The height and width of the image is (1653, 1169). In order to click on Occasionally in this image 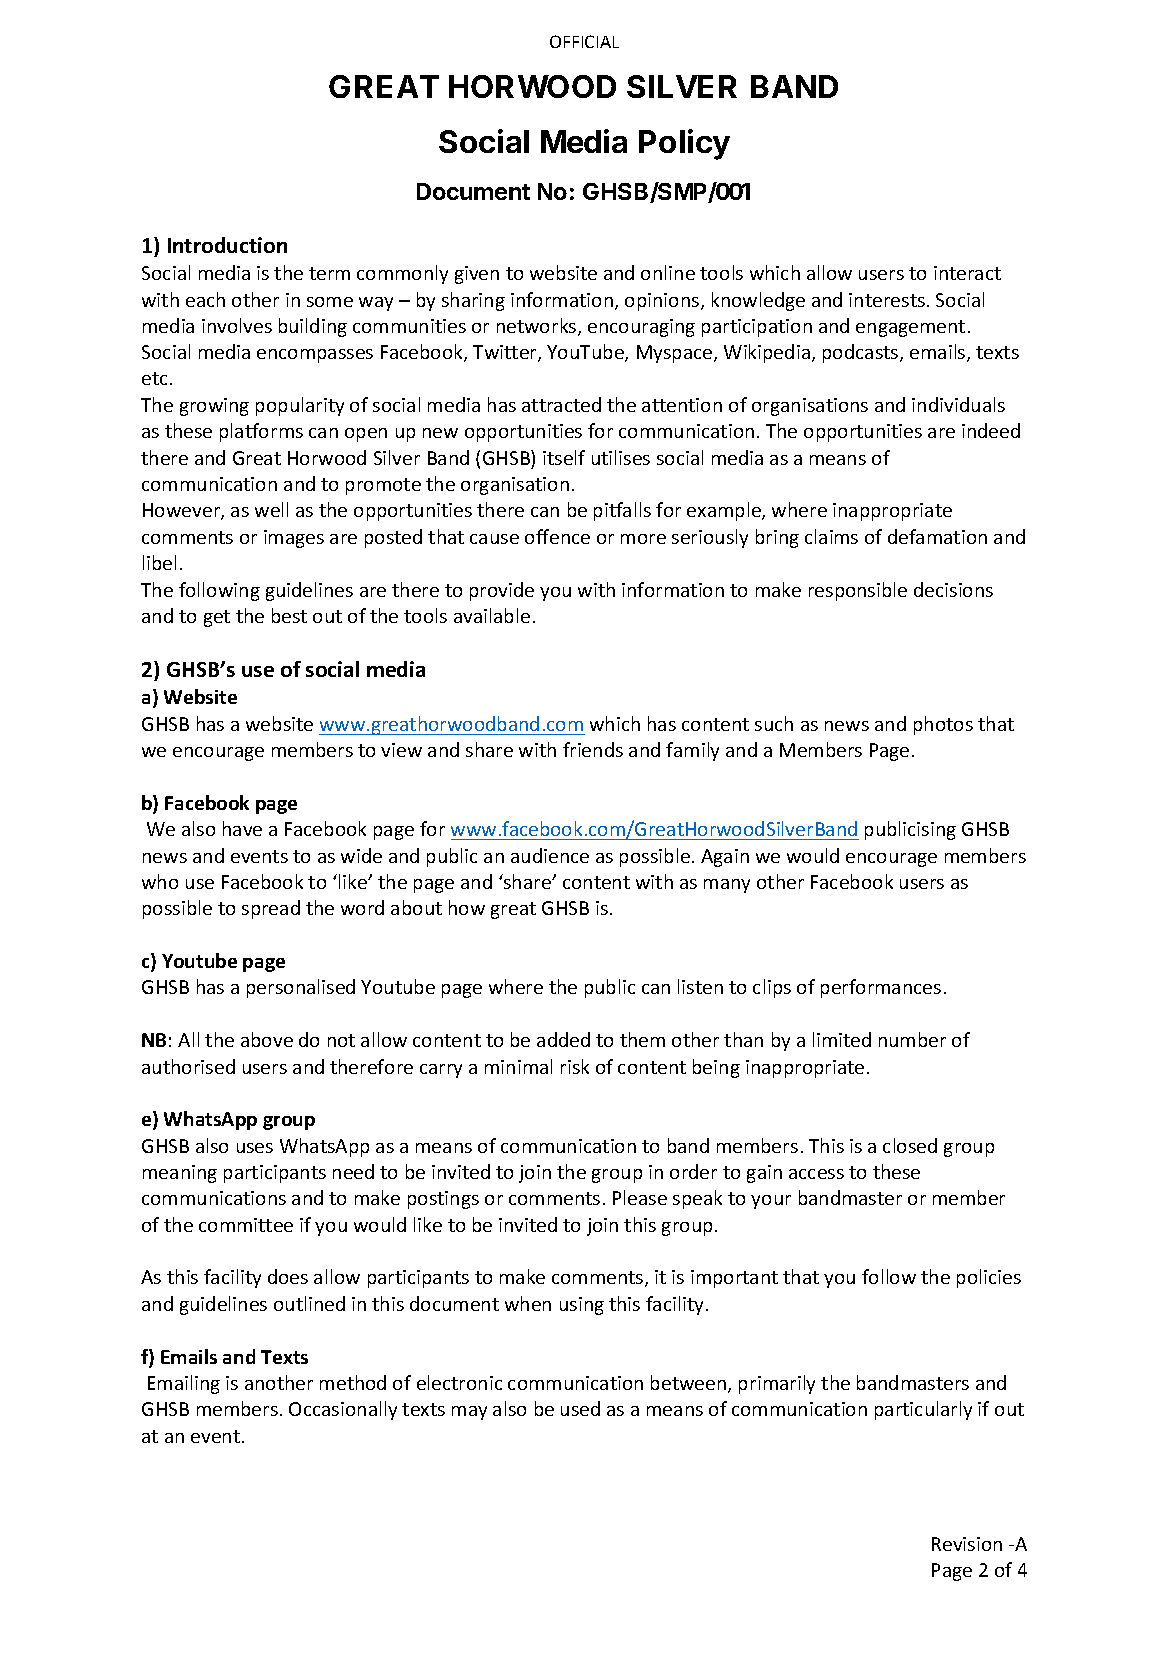, I will do `click(343, 1410)`.
